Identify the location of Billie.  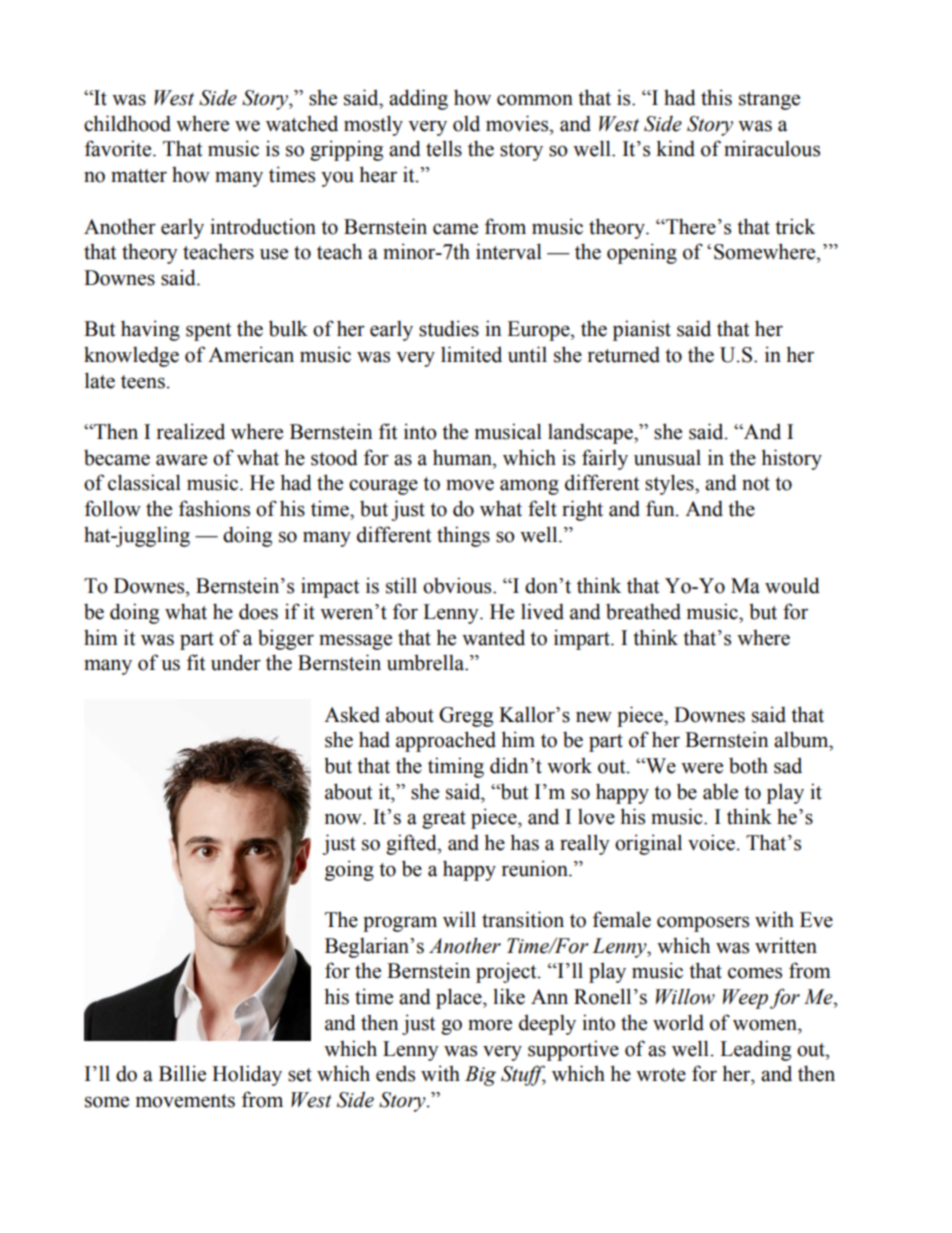
(182, 1073).
